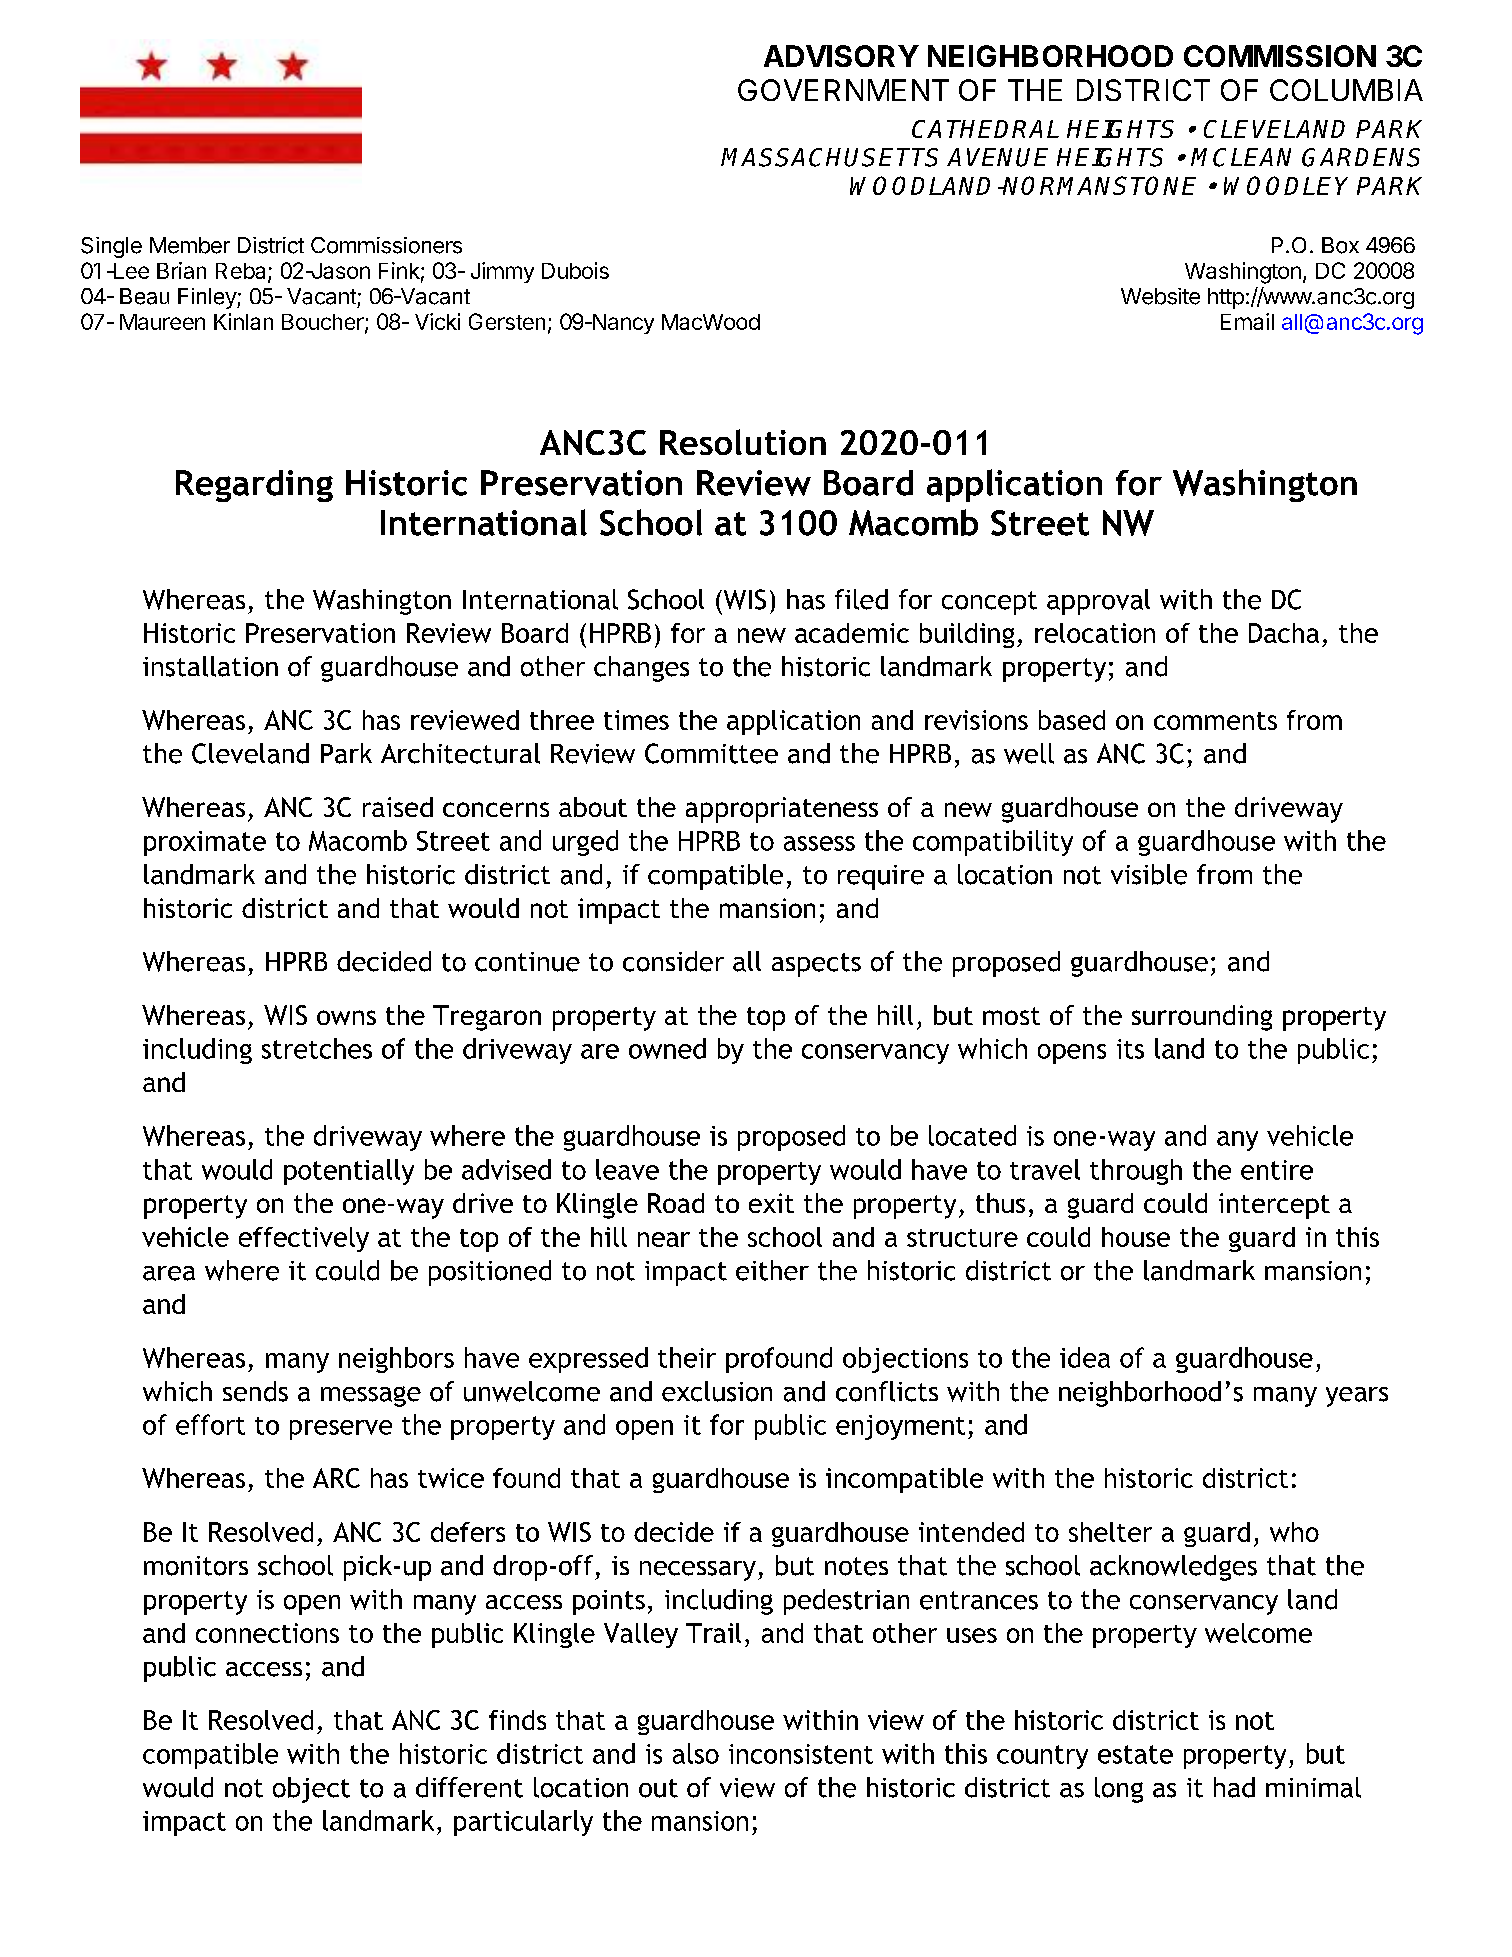 This screenshot has width=1512, height=1957. What do you see at coordinates (843, 90) in the screenshot?
I see `GOVERNMENT` at bounding box center [843, 90].
